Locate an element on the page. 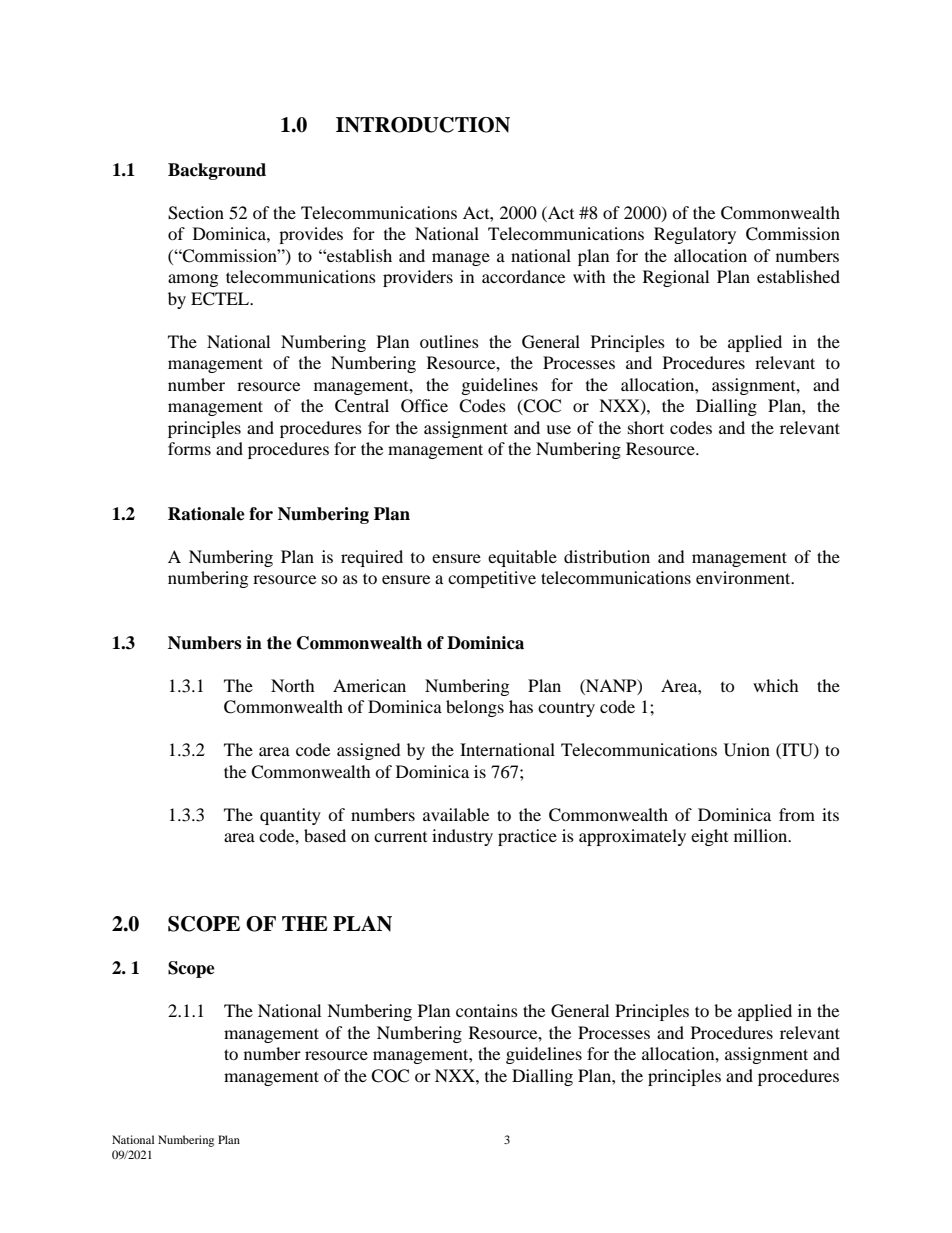 This image has width=952, height=1233. based is located at coordinates (325, 835).
